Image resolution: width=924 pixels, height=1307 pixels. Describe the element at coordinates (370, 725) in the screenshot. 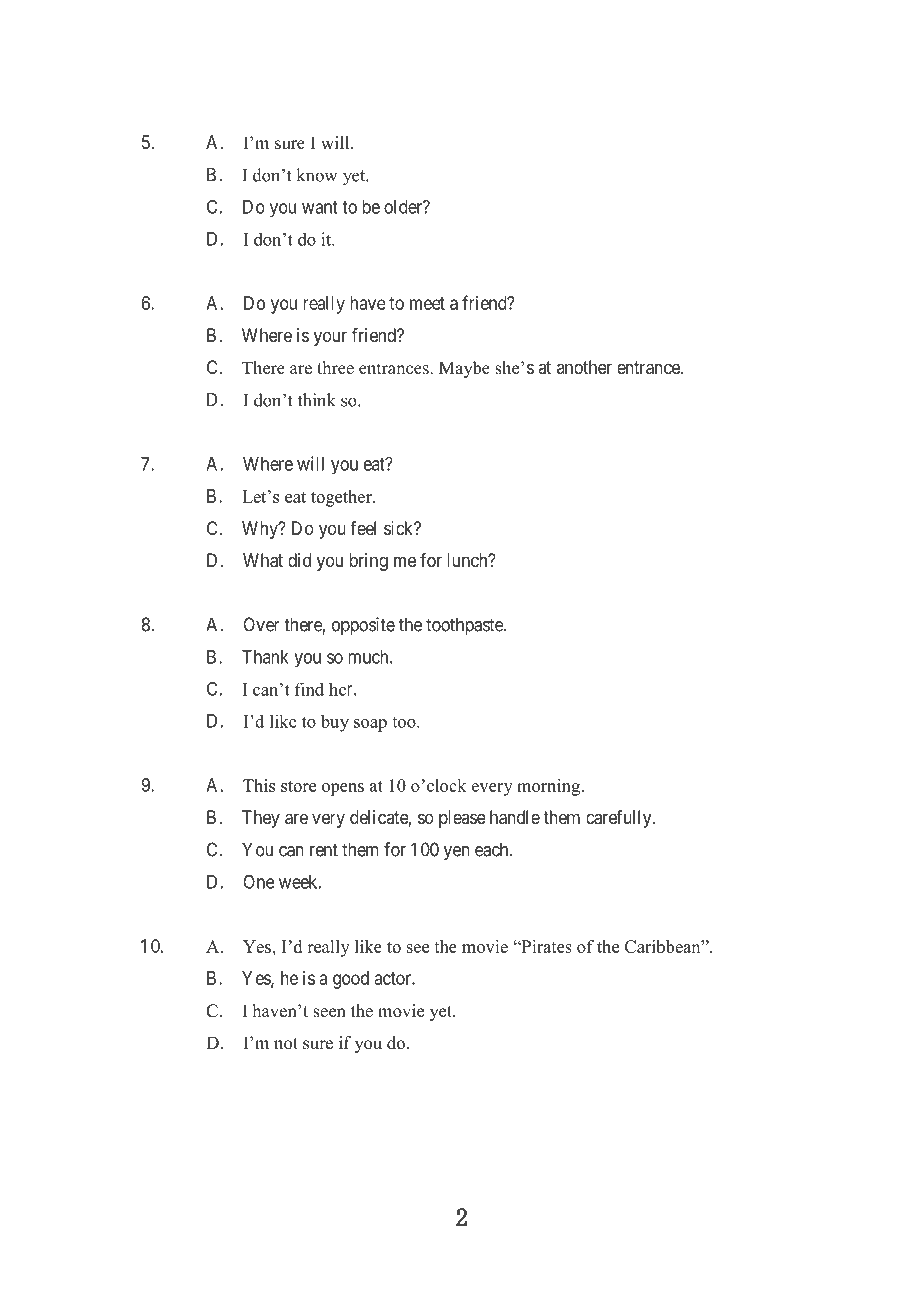

I see `soap` at that location.
